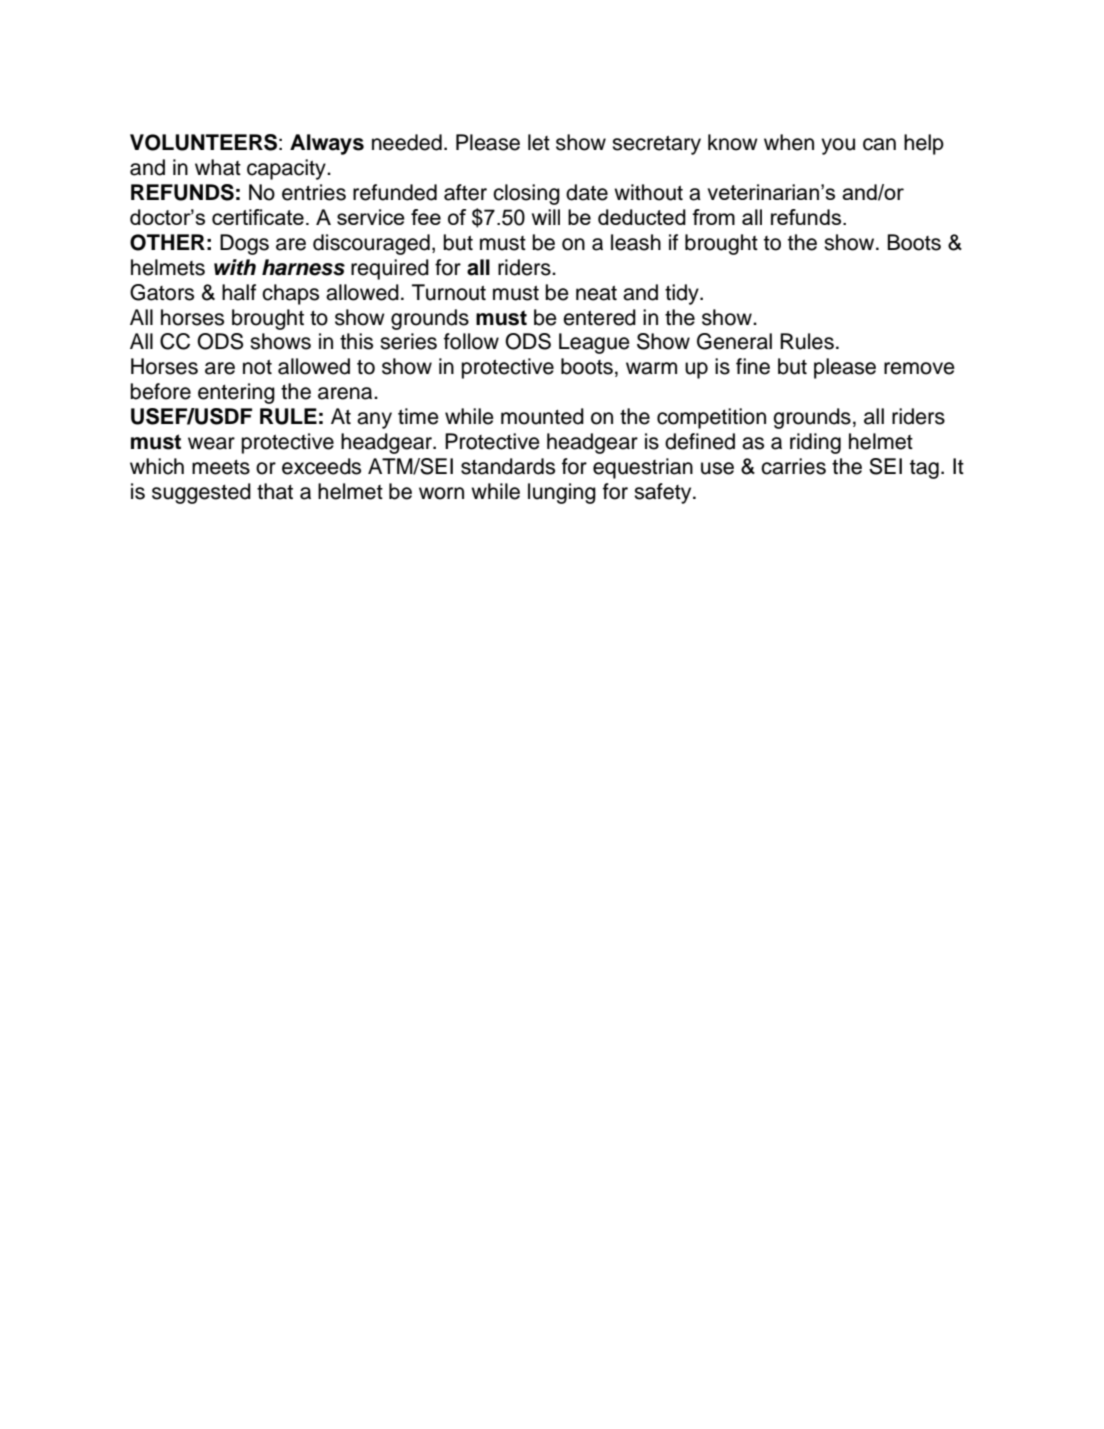  I want to click on VOLUNTEERS, so click(203, 142).
